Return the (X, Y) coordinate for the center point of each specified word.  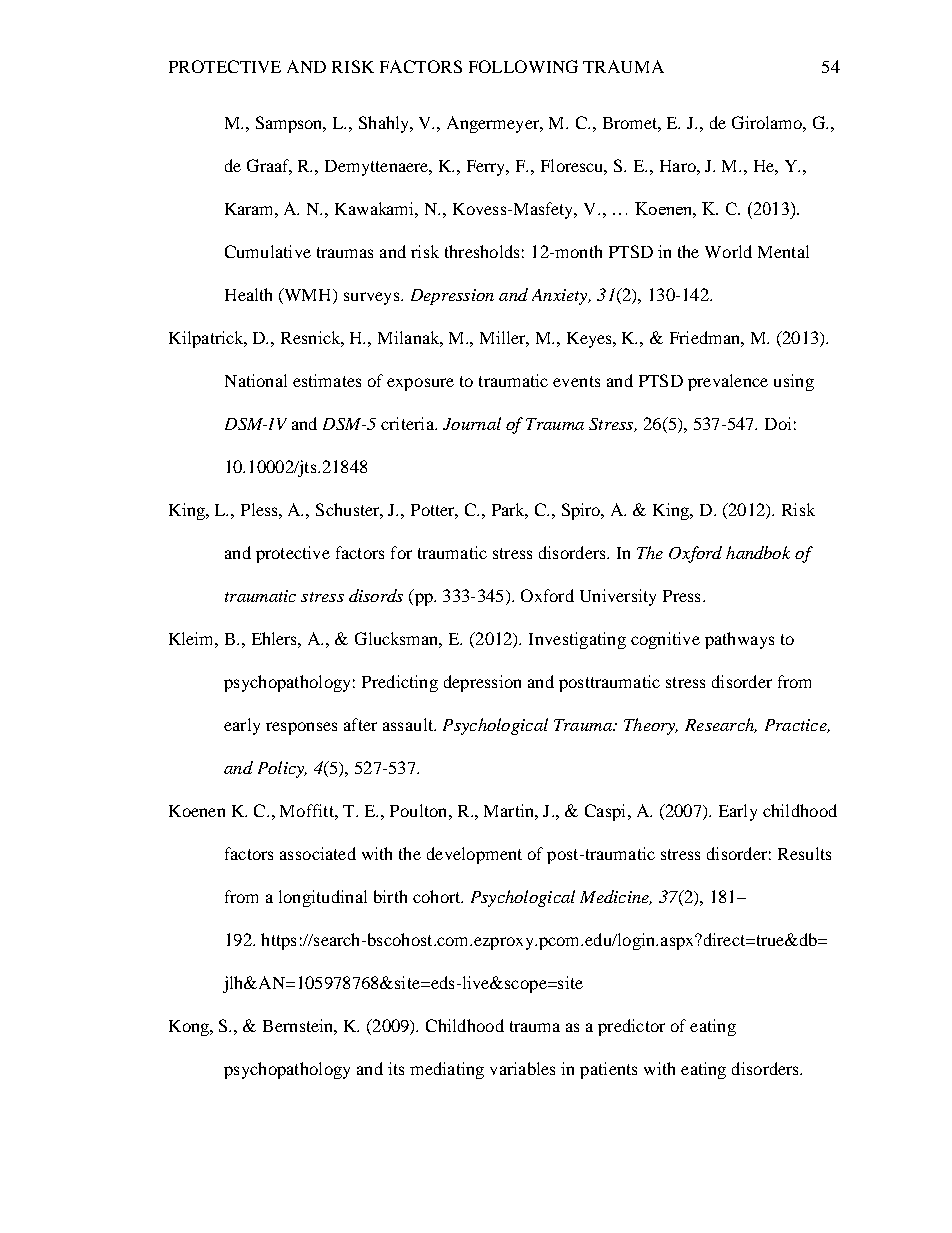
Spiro (582, 511)
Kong (190, 1028)
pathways (739, 640)
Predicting (400, 683)
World (728, 251)
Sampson (290, 124)
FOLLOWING (523, 66)
